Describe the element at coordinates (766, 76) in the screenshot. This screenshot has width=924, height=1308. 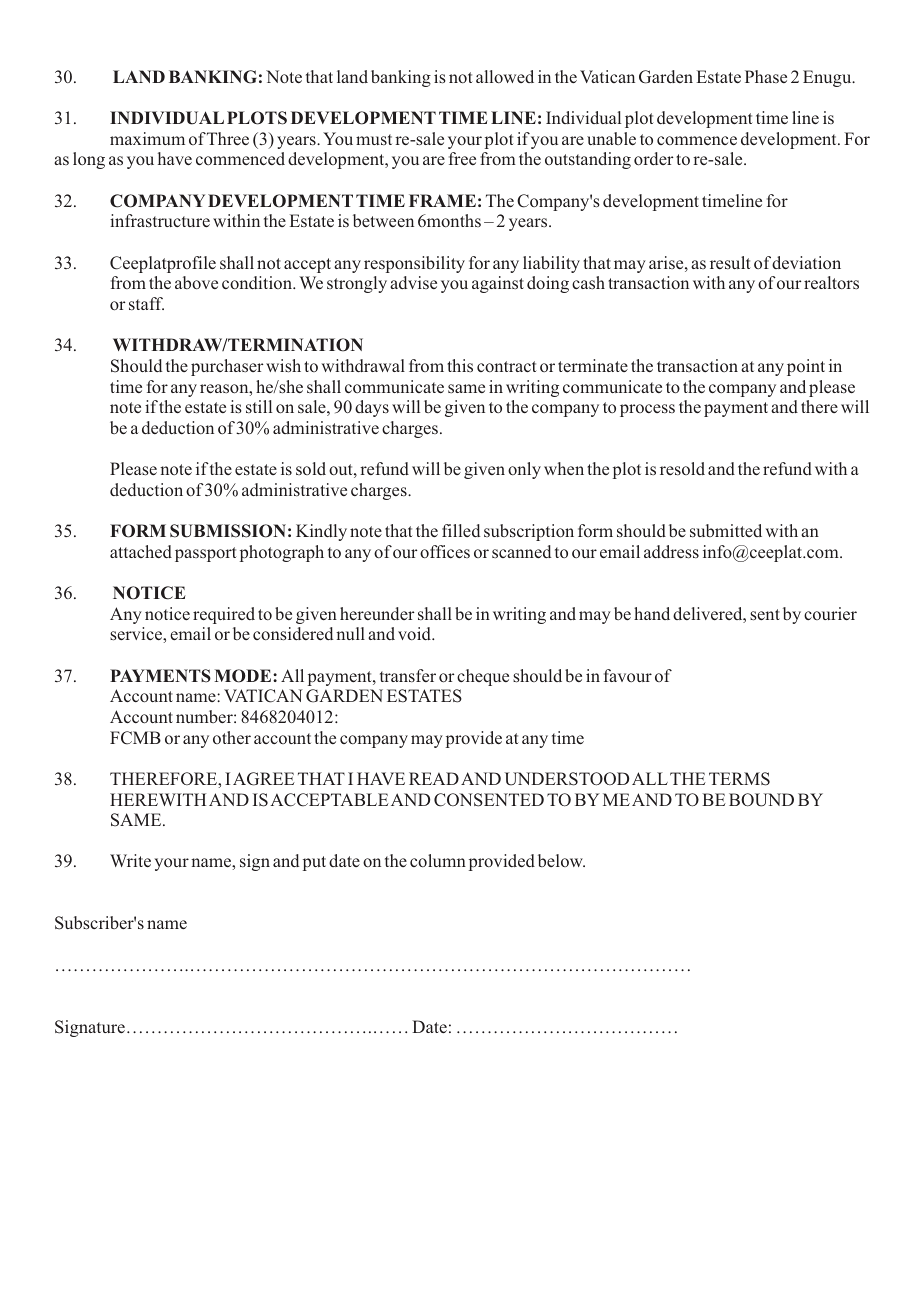
I see `Phase` at that location.
